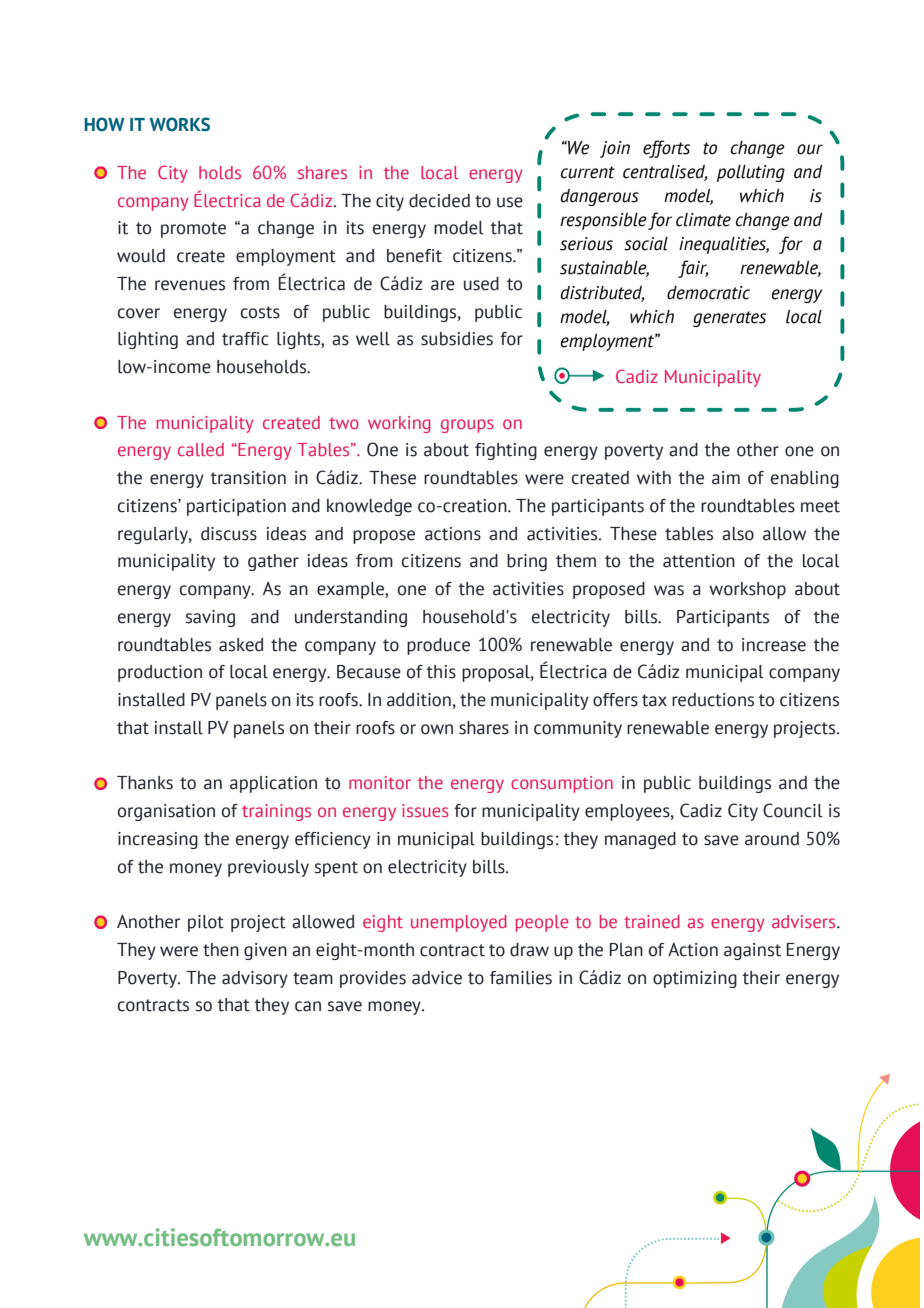 This screenshot has width=924, height=1308. I want to click on polluting, so click(751, 173).
